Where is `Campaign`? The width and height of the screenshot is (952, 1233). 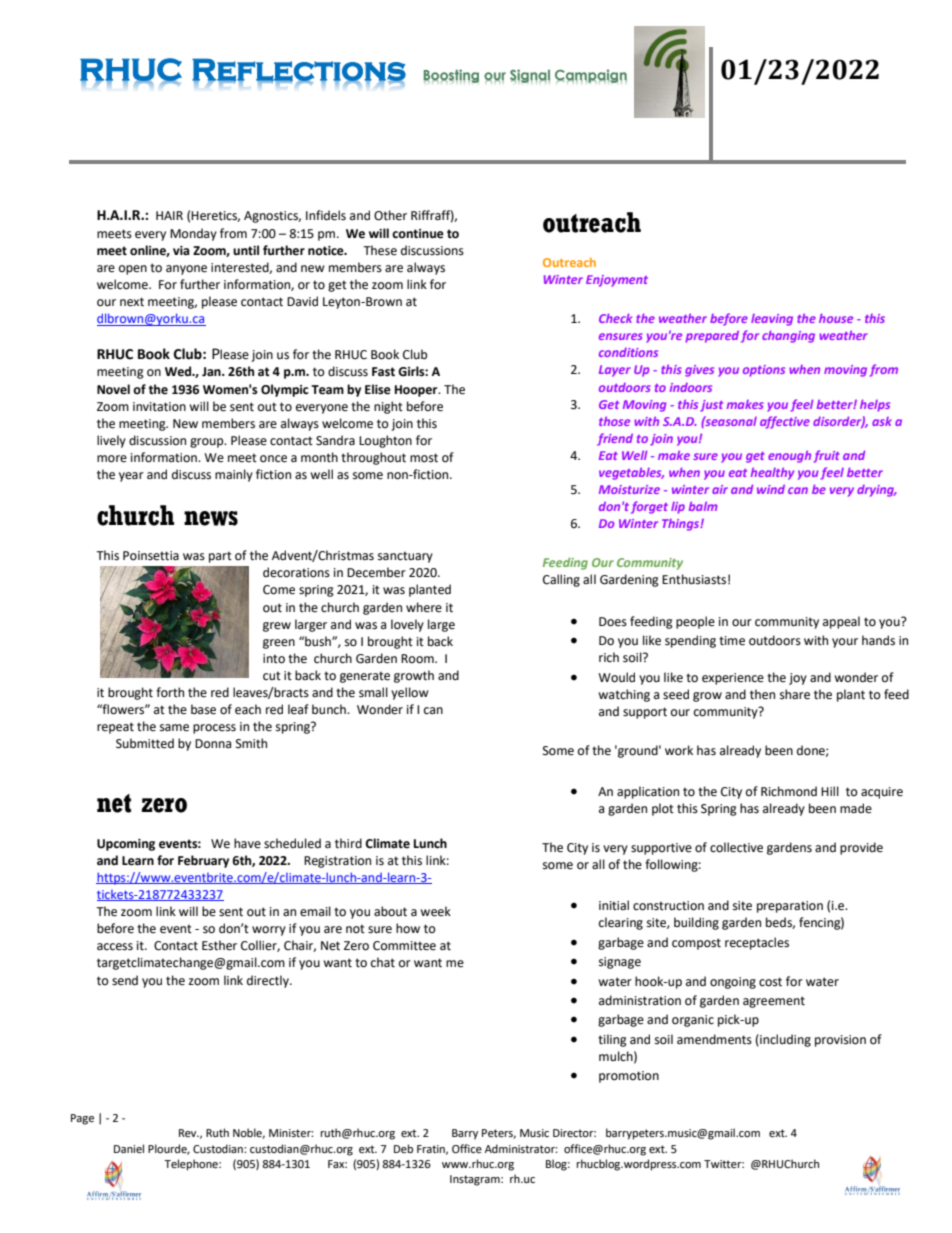
Campaign is located at coordinates (591, 76).
